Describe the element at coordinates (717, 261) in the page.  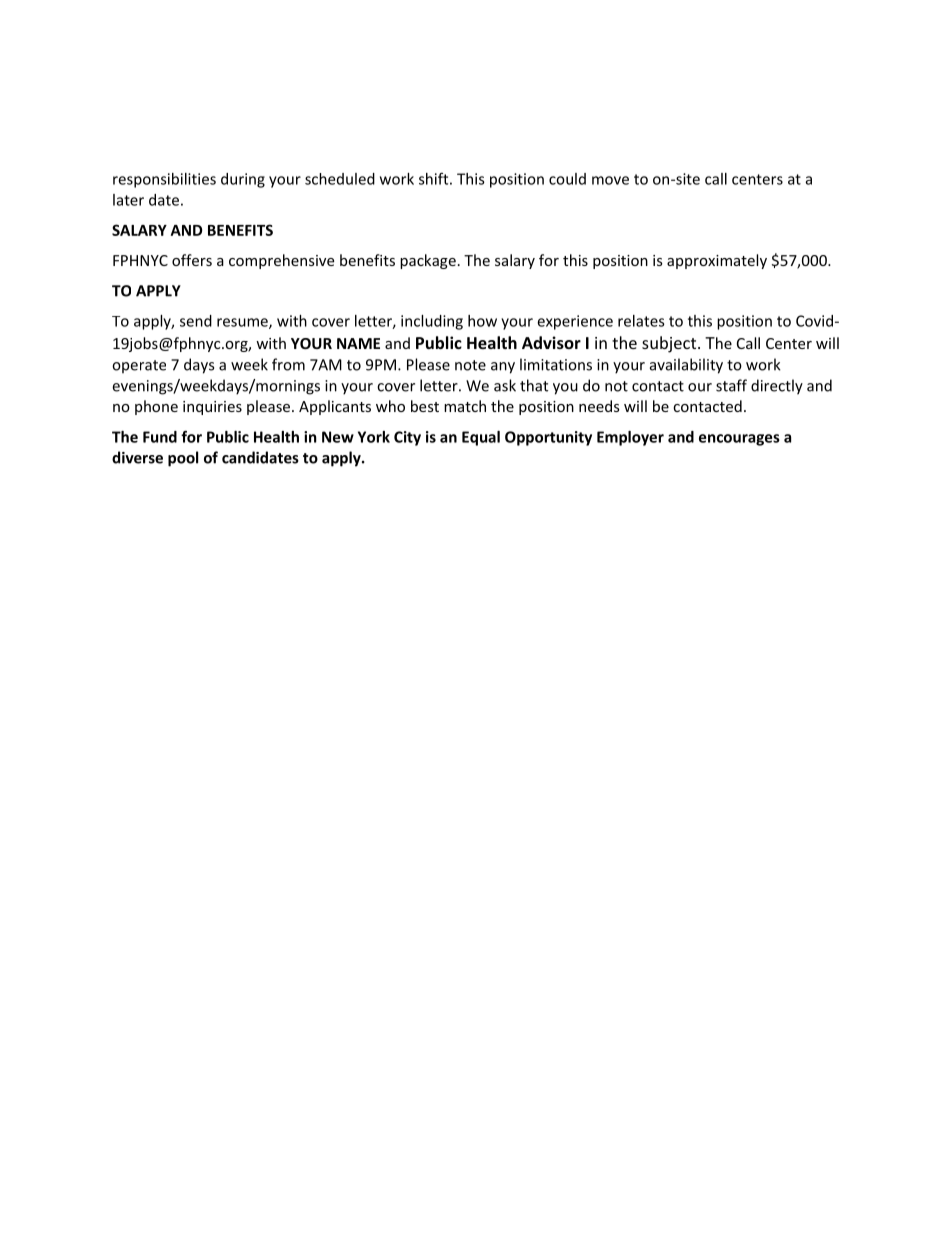
I see `approximately` at that location.
